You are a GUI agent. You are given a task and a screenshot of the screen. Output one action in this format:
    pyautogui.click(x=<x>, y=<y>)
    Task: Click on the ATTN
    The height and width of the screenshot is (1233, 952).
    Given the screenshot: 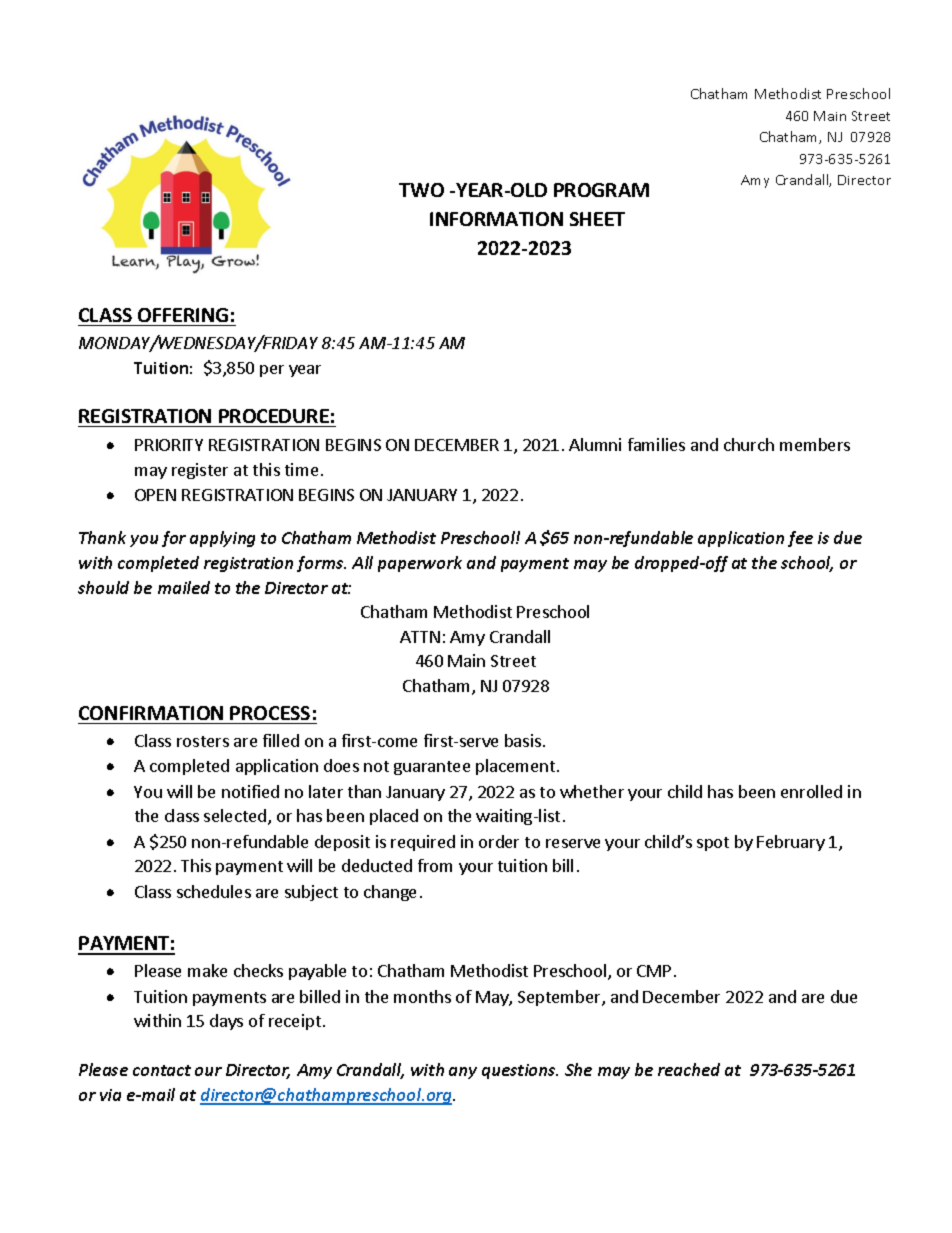 What is the action you would take?
    pyautogui.click(x=420, y=637)
